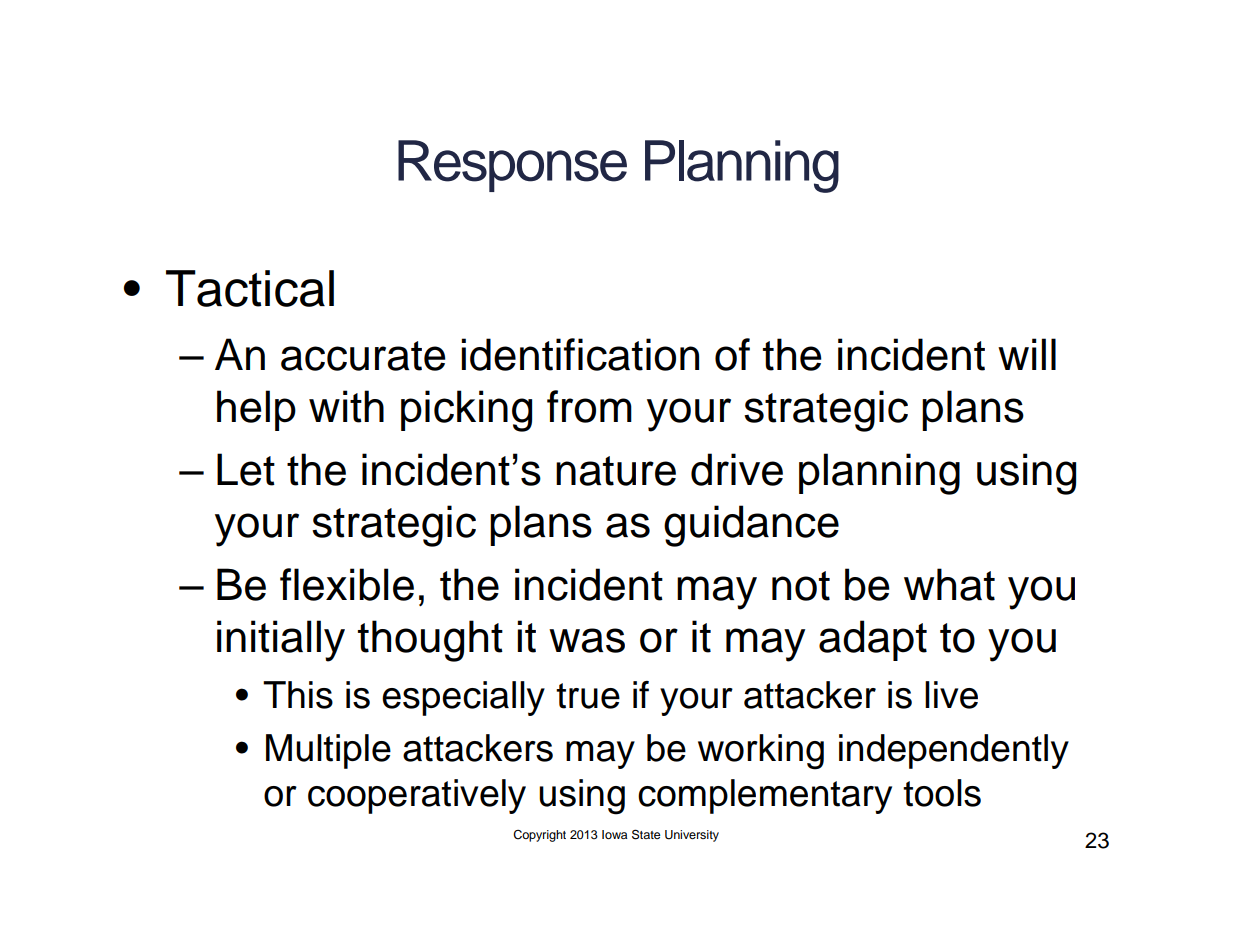  I want to click on cooperatively, so click(417, 796).
